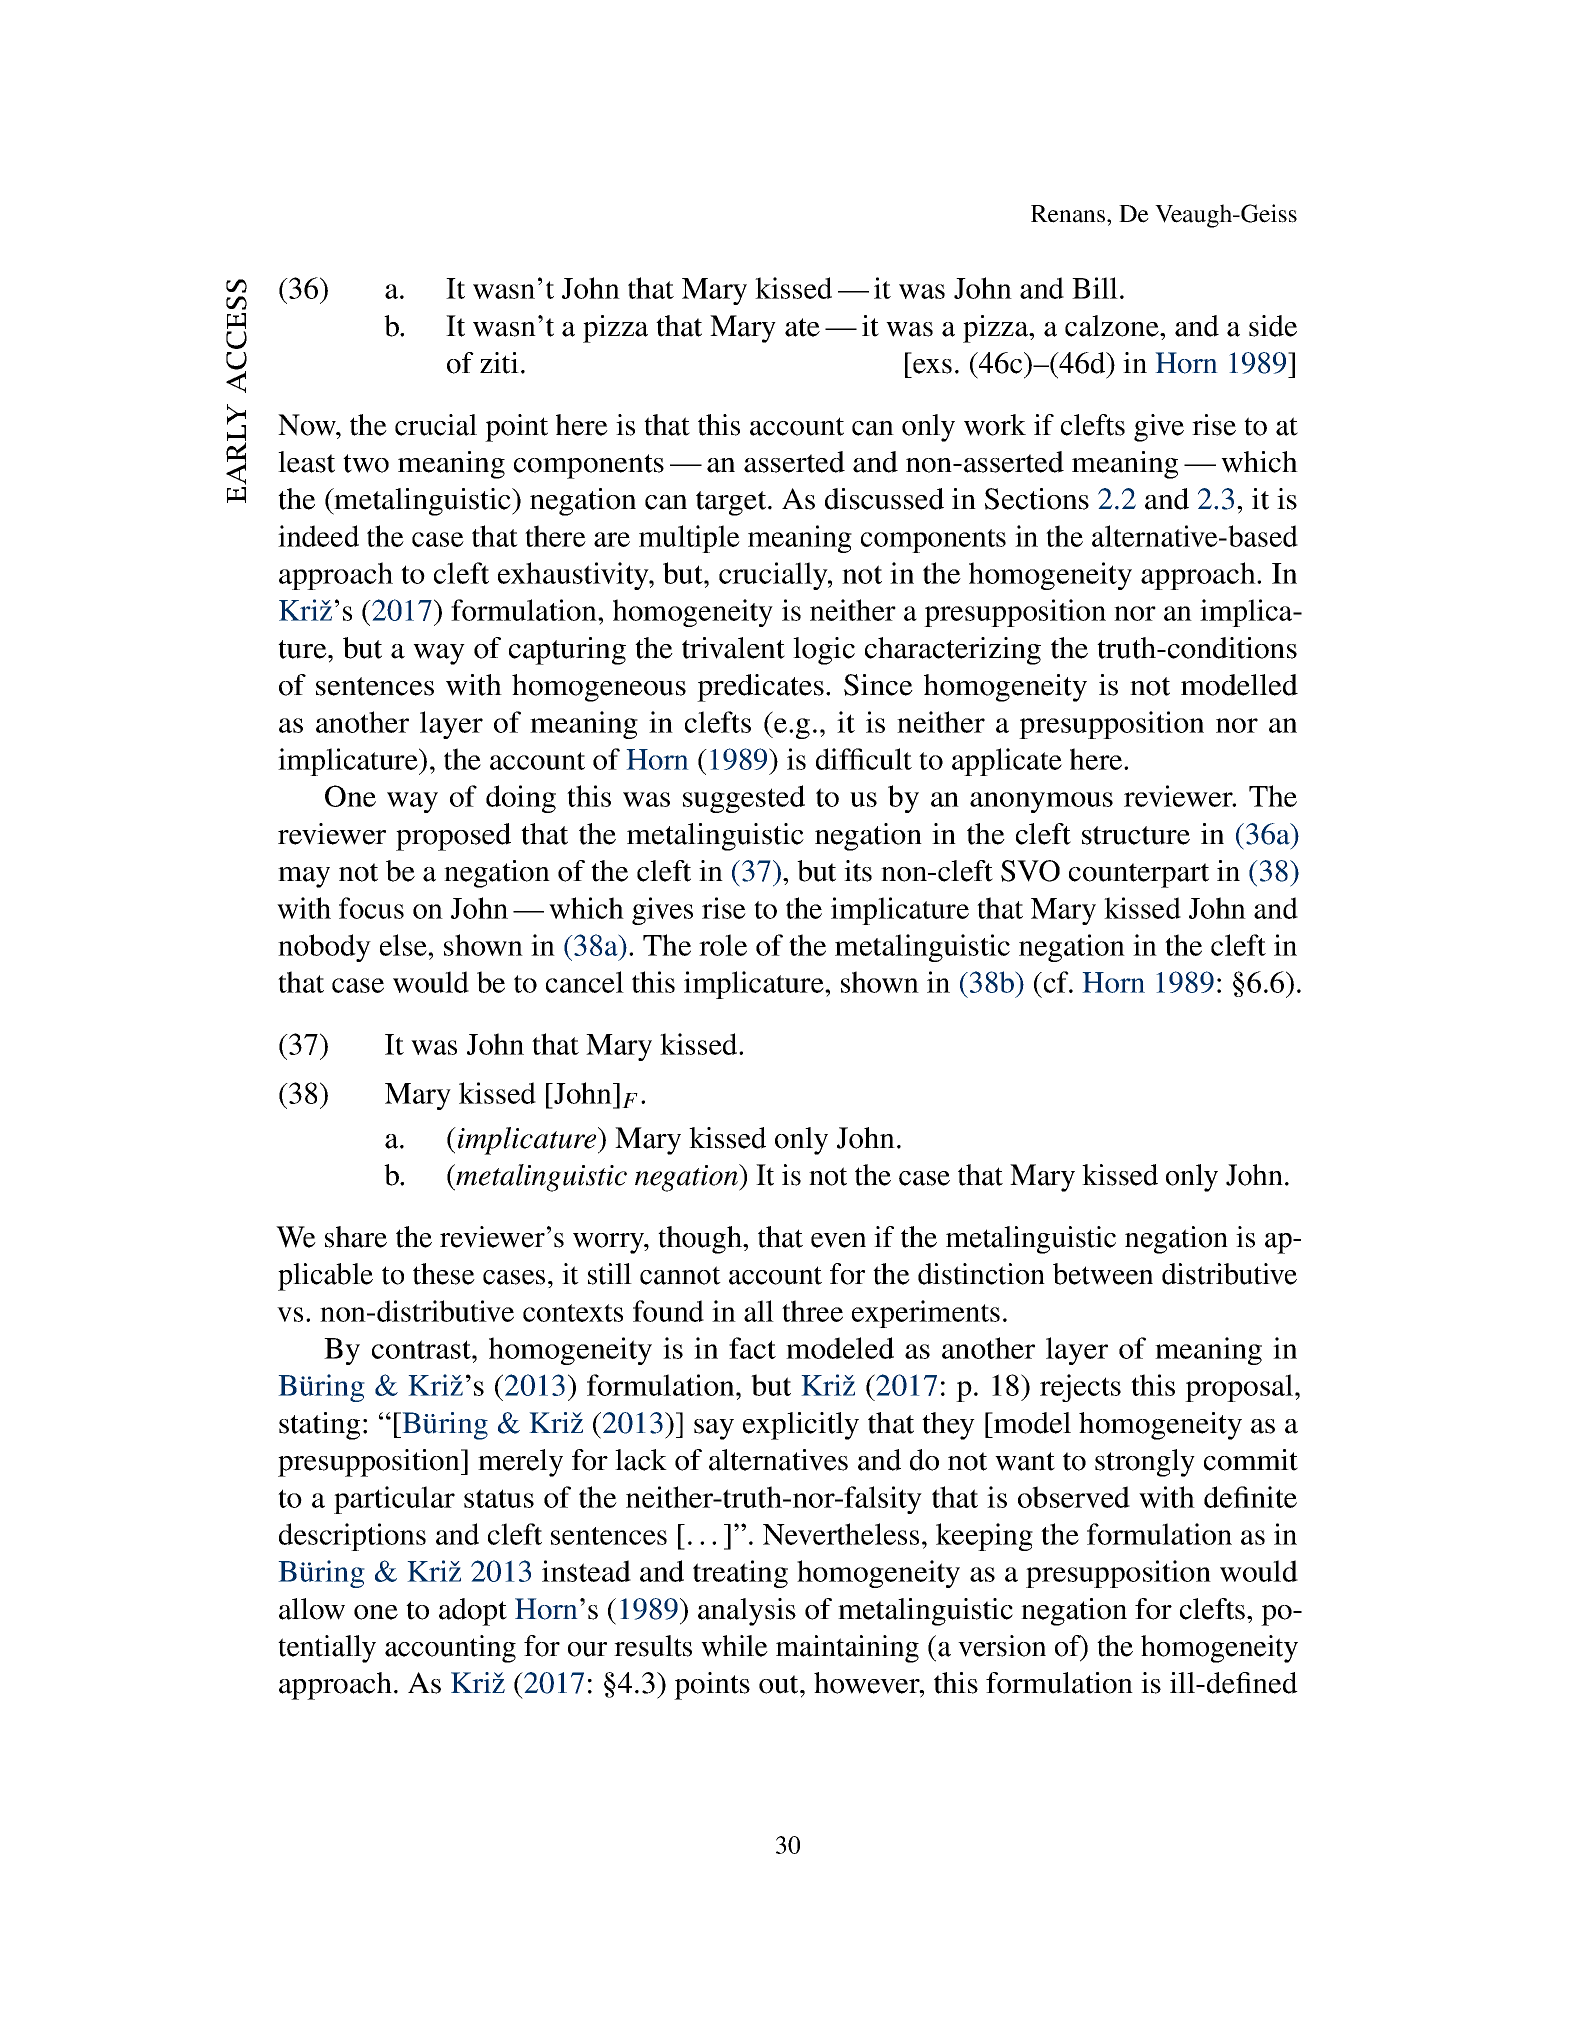  What do you see at coordinates (308, 425) in the screenshot?
I see `Now` at bounding box center [308, 425].
